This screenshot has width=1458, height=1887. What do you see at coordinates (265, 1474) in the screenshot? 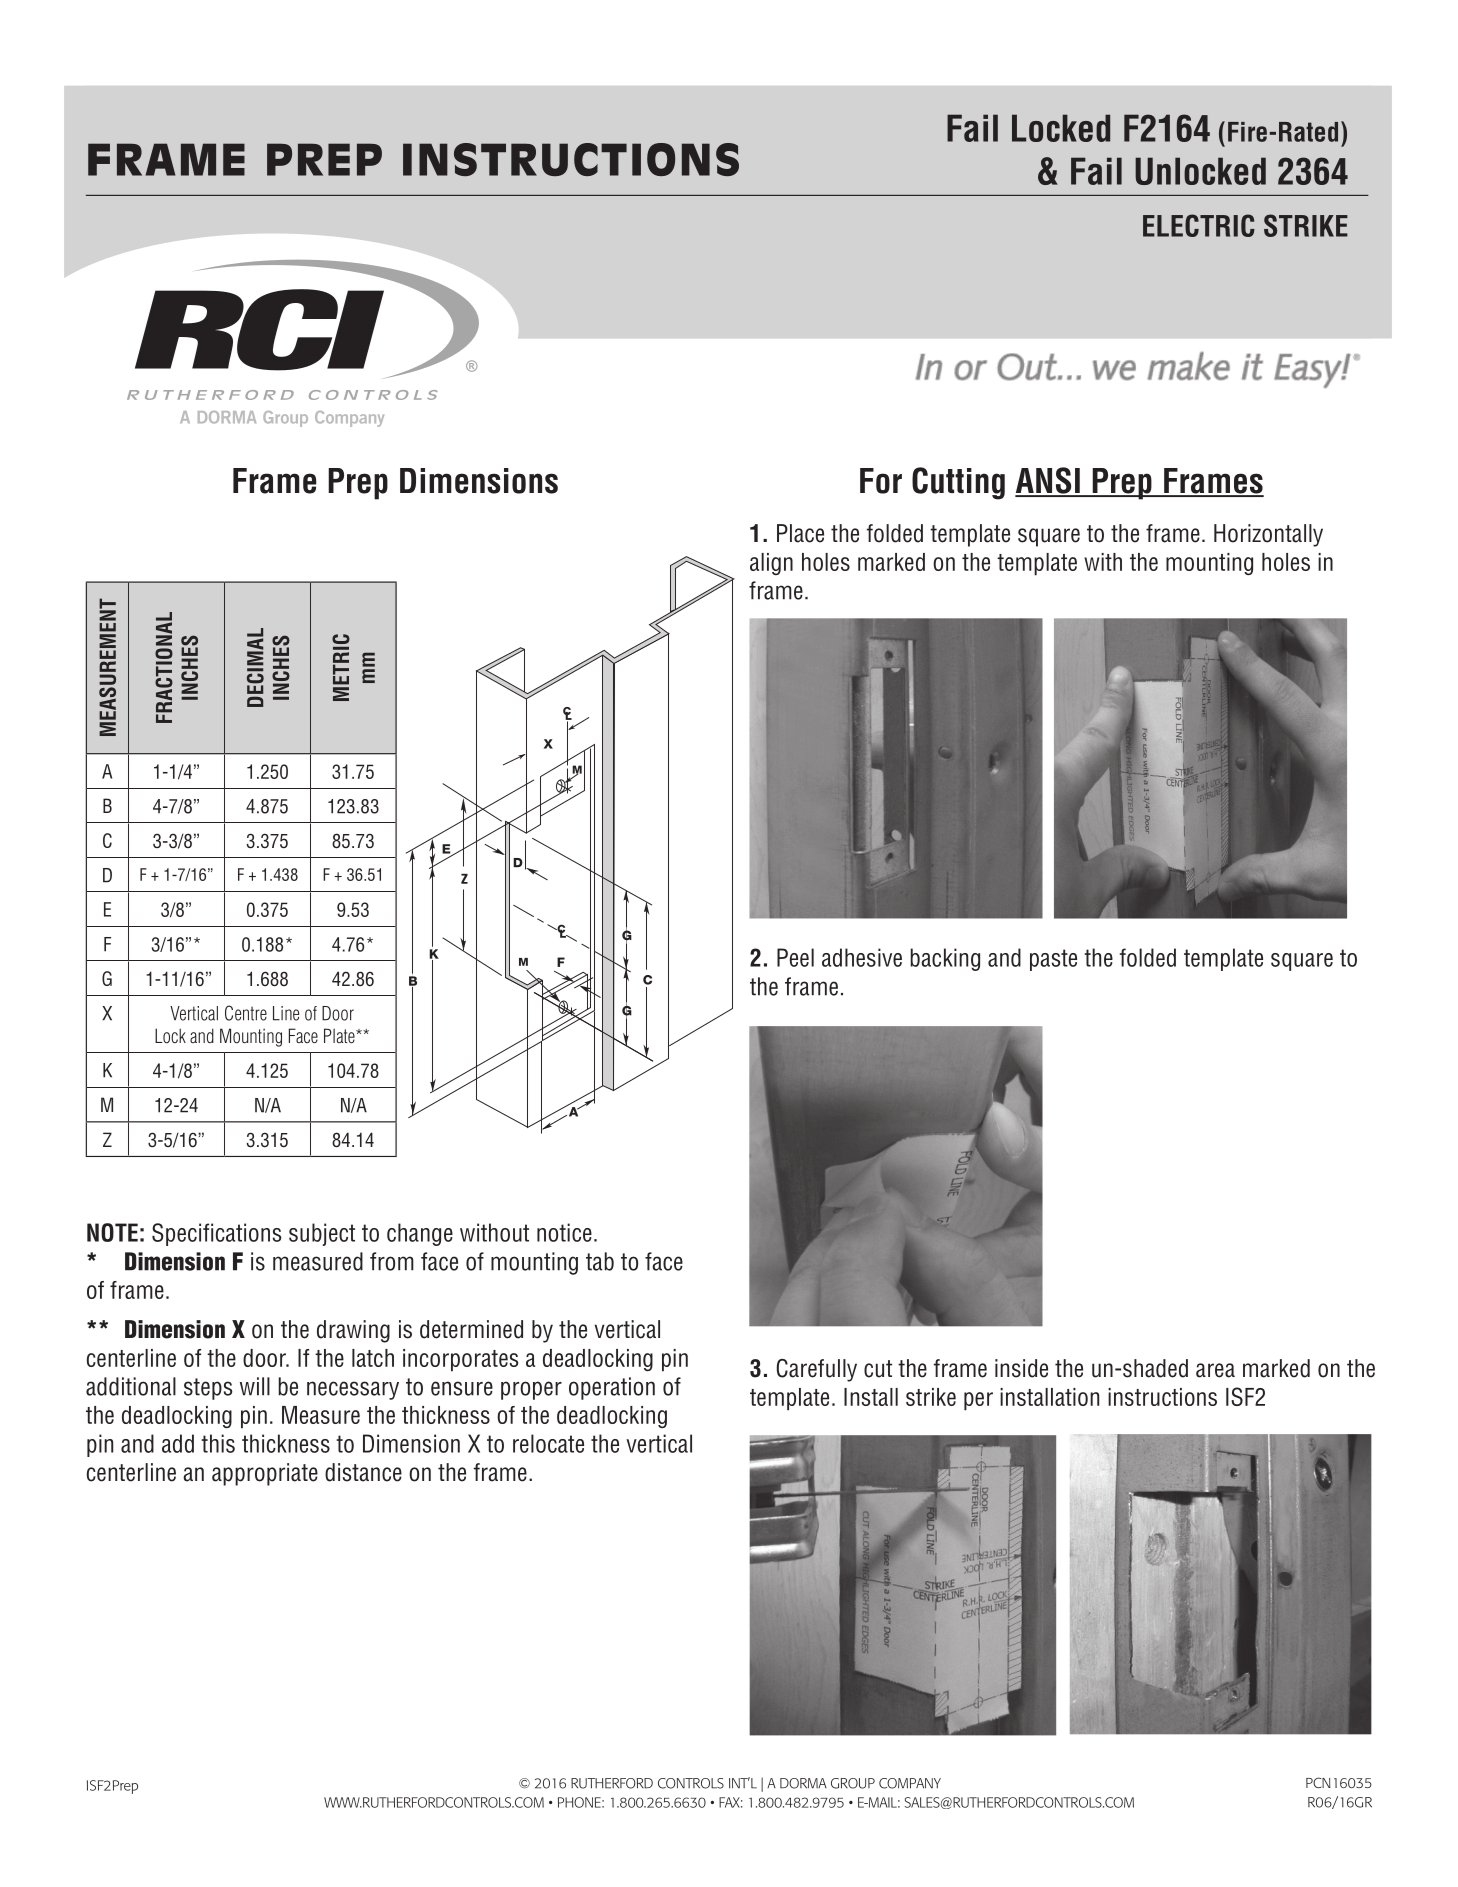
I see `appropriate` at bounding box center [265, 1474].
